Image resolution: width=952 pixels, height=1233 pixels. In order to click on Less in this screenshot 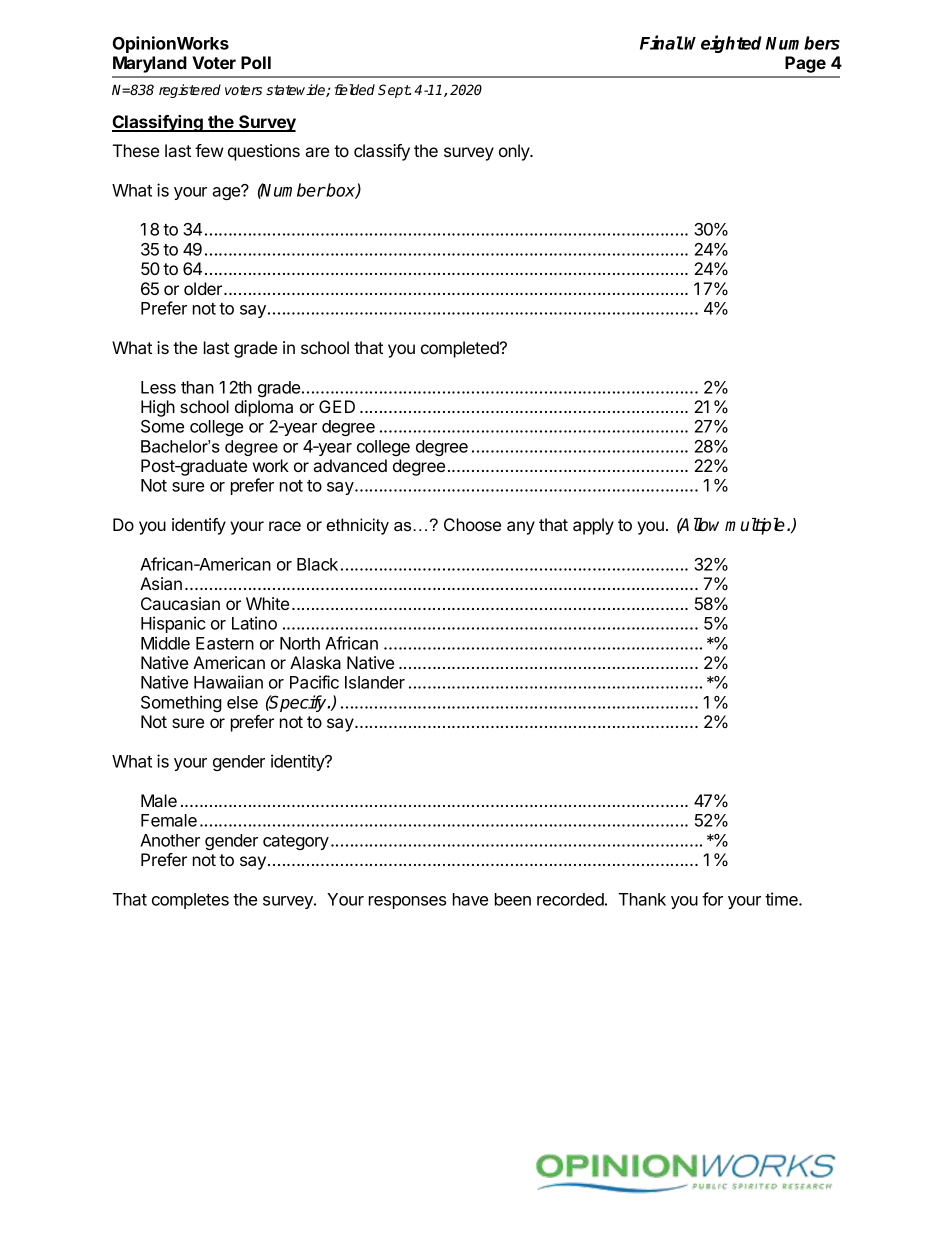, I will do `click(158, 387)`.
